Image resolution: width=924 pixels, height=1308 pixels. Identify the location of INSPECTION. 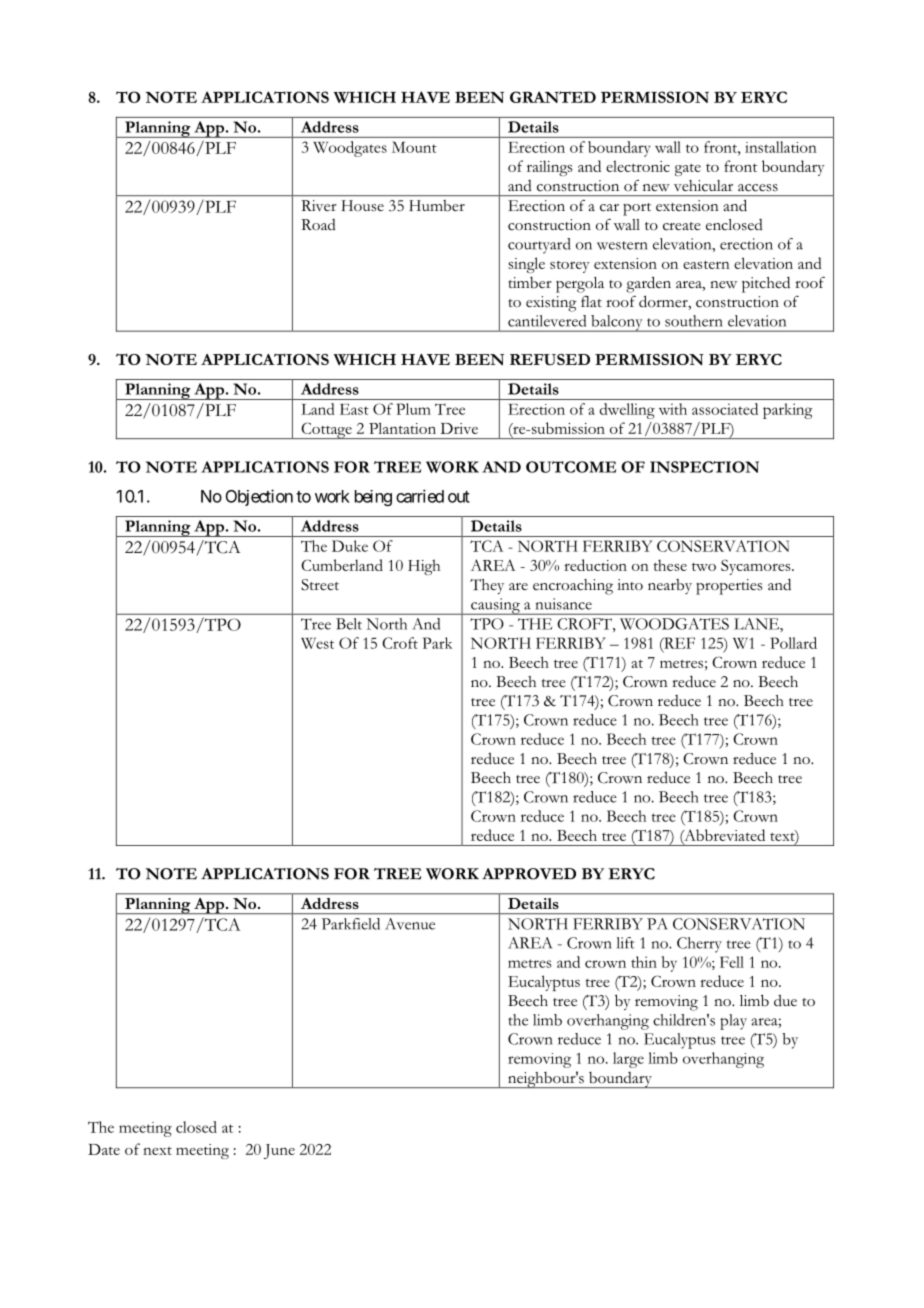
(704, 467).
